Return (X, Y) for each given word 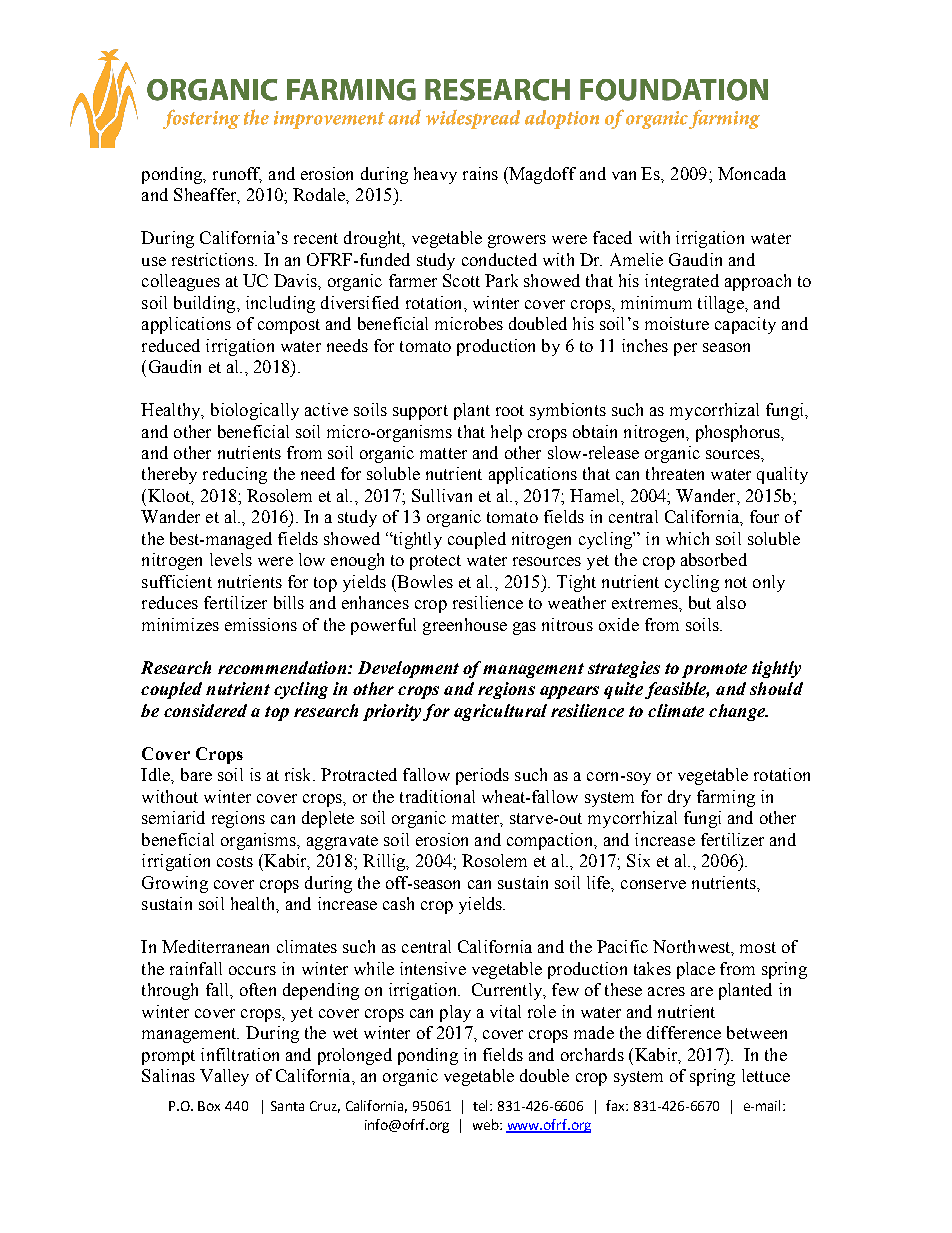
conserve (653, 884)
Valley (224, 1077)
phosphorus (739, 433)
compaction (551, 841)
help (506, 433)
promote (714, 670)
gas (524, 628)
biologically (255, 411)
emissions (261, 624)
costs (235, 861)
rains (480, 173)
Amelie (636, 259)
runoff (237, 174)
